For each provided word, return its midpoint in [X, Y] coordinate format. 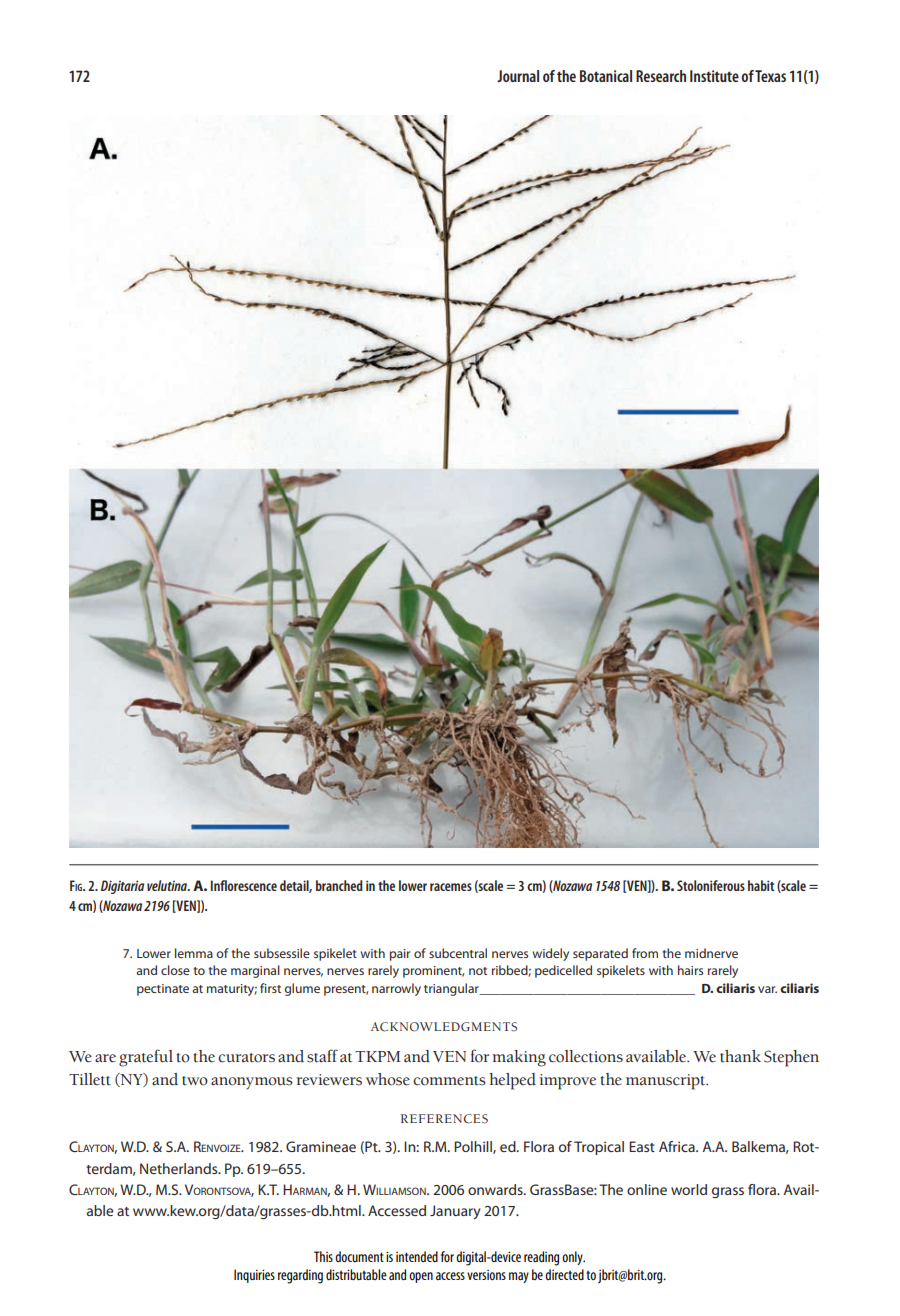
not [478, 971]
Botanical [606, 76]
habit [761, 885]
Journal [518, 76]
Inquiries [254, 1276]
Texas [770, 76]
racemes [451, 887]
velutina [168, 885]
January [455, 1212]
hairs [690, 970]
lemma [194, 953]
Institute [714, 76]
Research [661, 76]
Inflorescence [244, 885]
